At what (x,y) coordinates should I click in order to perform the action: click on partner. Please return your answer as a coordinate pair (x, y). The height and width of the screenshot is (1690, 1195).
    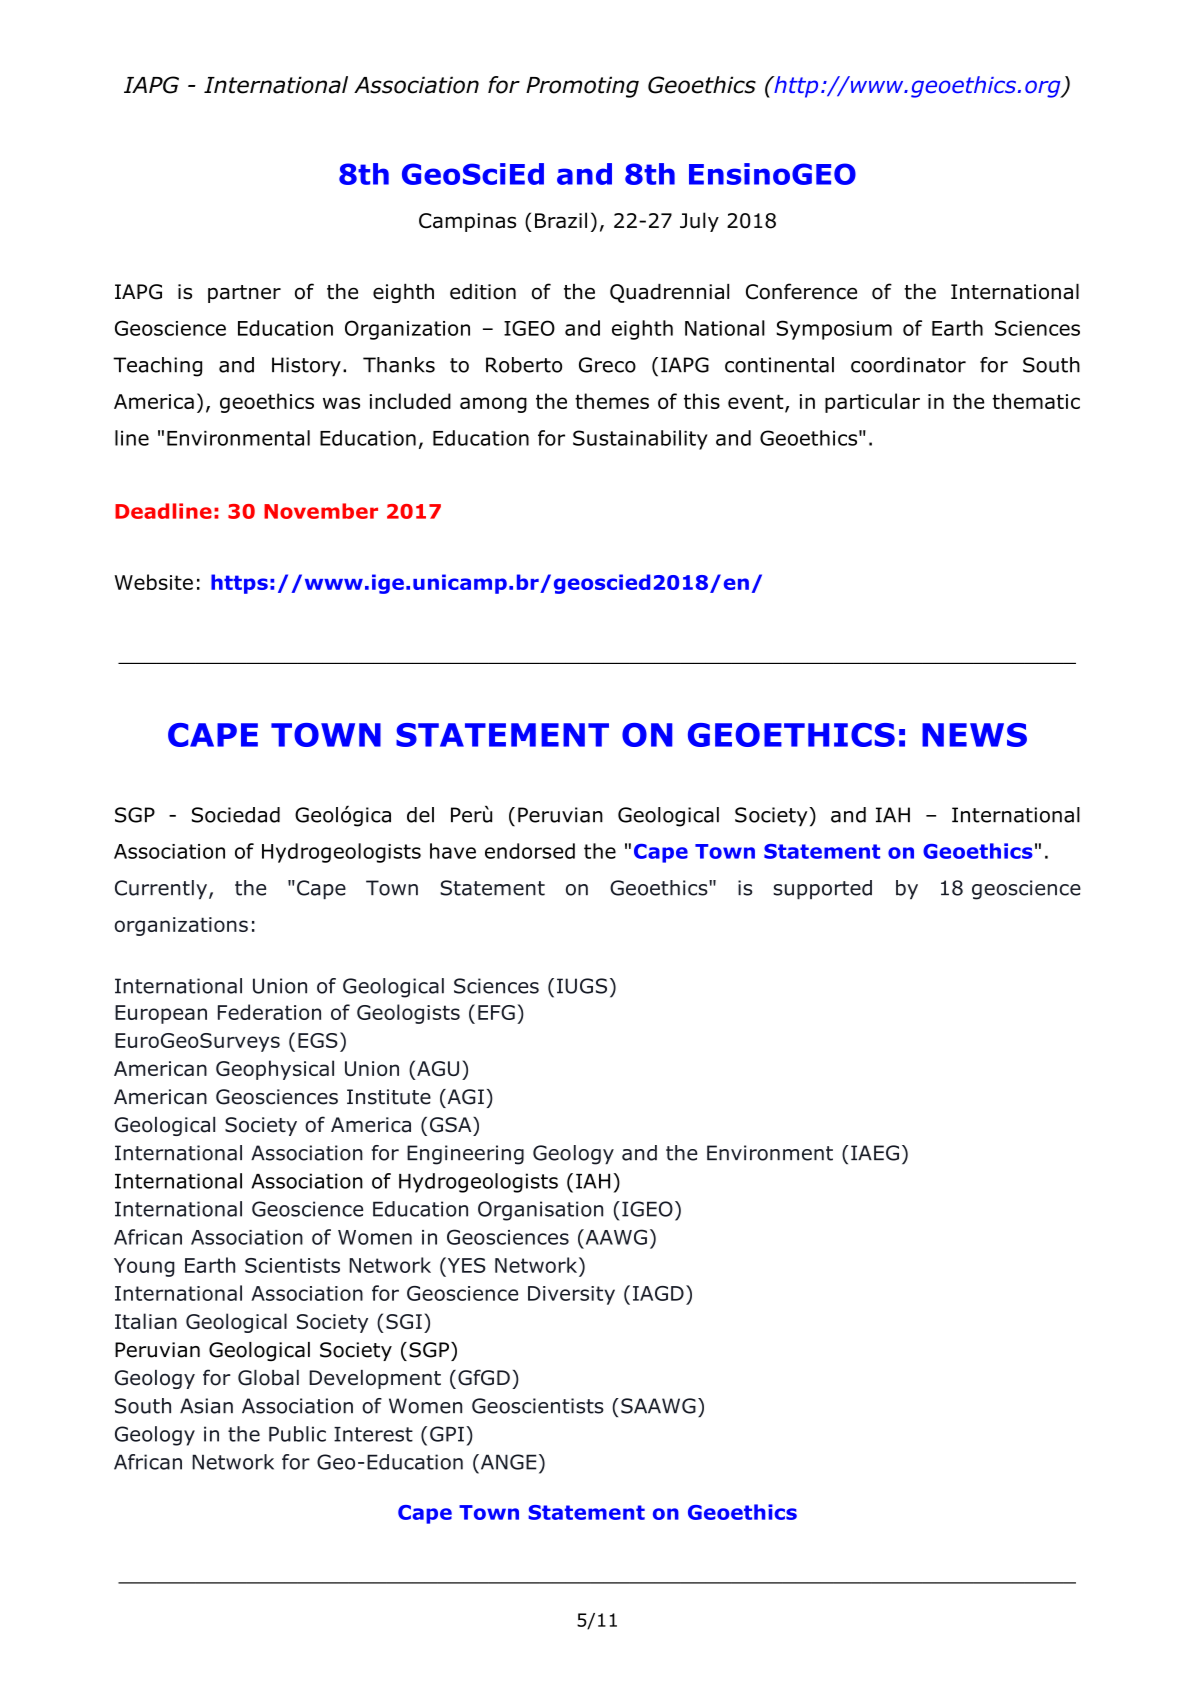
    Looking at the image, I should click on (244, 294).
